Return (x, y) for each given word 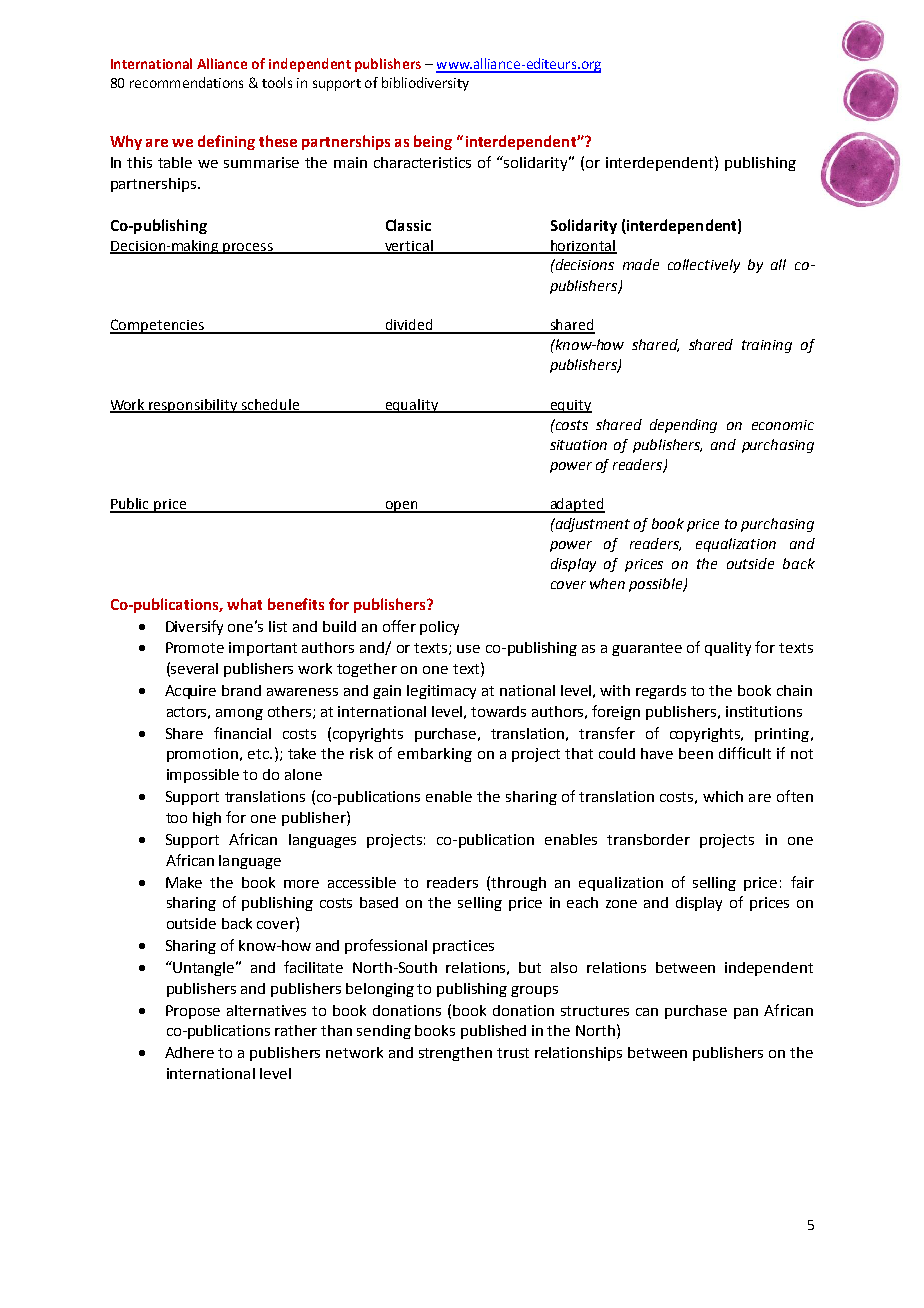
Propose (193, 1012)
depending (683, 426)
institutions (764, 711)
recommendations (186, 82)
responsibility (194, 406)
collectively (704, 266)
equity (570, 406)
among (239, 714)
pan (746, 1013)
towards (498, 711)
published (493, 1032)
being (433, 142)
